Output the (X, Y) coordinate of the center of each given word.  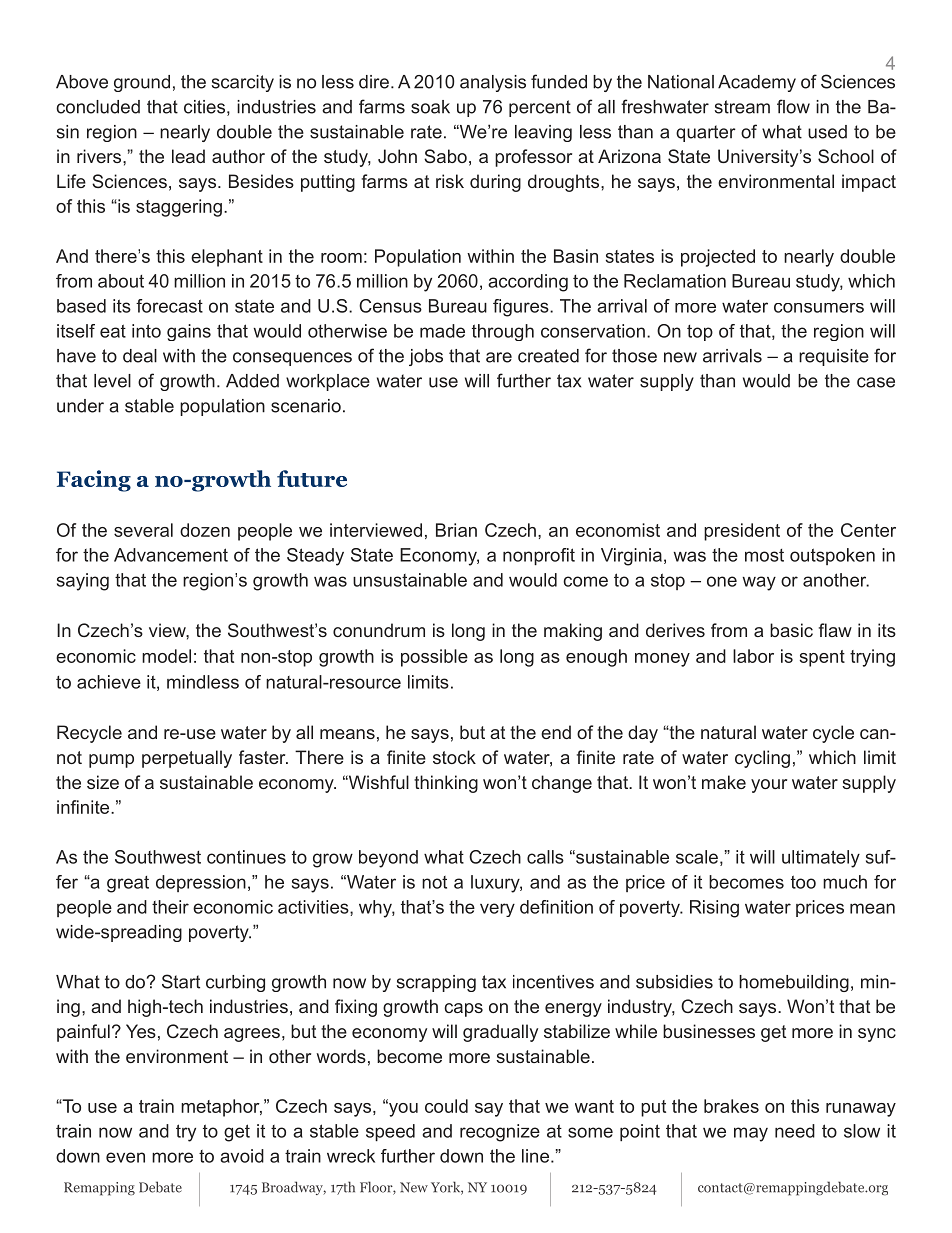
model (166, 656)
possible (434, 658)
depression (201, 883)
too (803, 882)
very (497, 910)
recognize (500, 1133)
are (499, 357)
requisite (834, 357)
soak (430, 107)
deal (140, 356)
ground (142, 83)
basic (791, 630)
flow (793, 106)
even (125, 1157)
